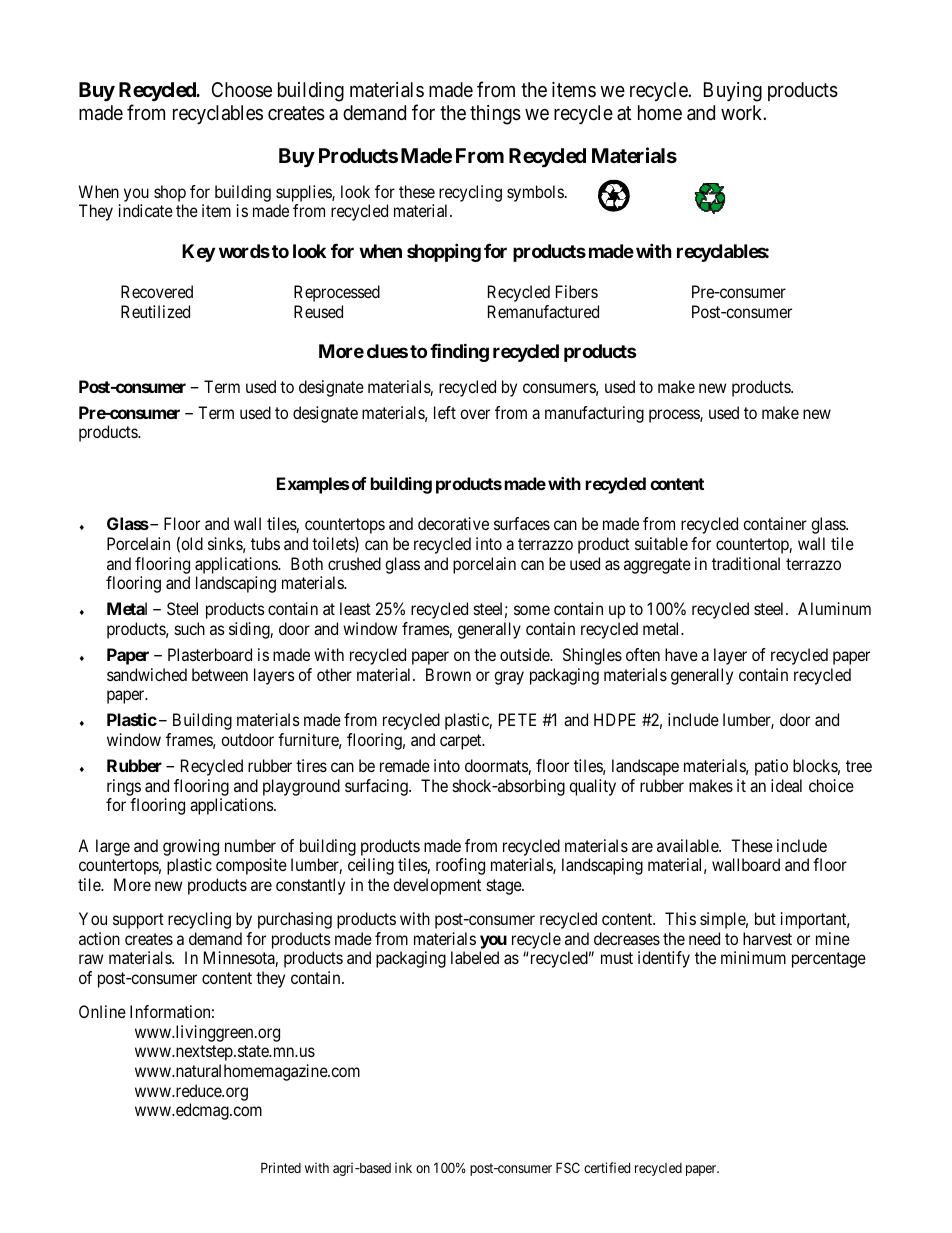 The width and height of the screenshot is (952, 1233). What do you see at coordinates (459, 353) in the screenshot?
I see `finding` at bounding box center [459, 353].
